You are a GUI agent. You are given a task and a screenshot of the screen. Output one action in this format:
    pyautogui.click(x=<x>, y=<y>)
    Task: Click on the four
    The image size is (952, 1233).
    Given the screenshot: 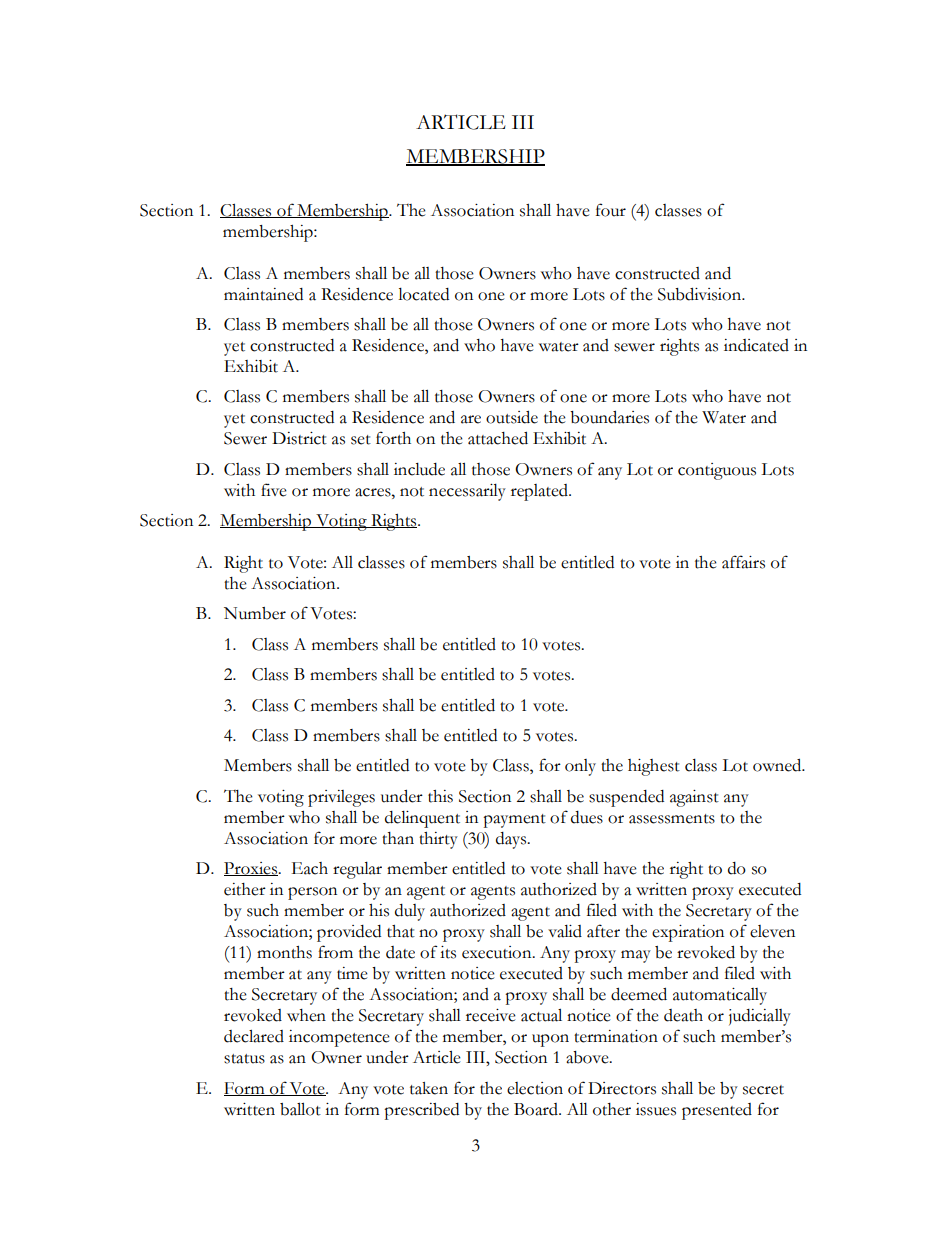 What is the action you would take?
    pyautogui.click(x=611, y=210)
